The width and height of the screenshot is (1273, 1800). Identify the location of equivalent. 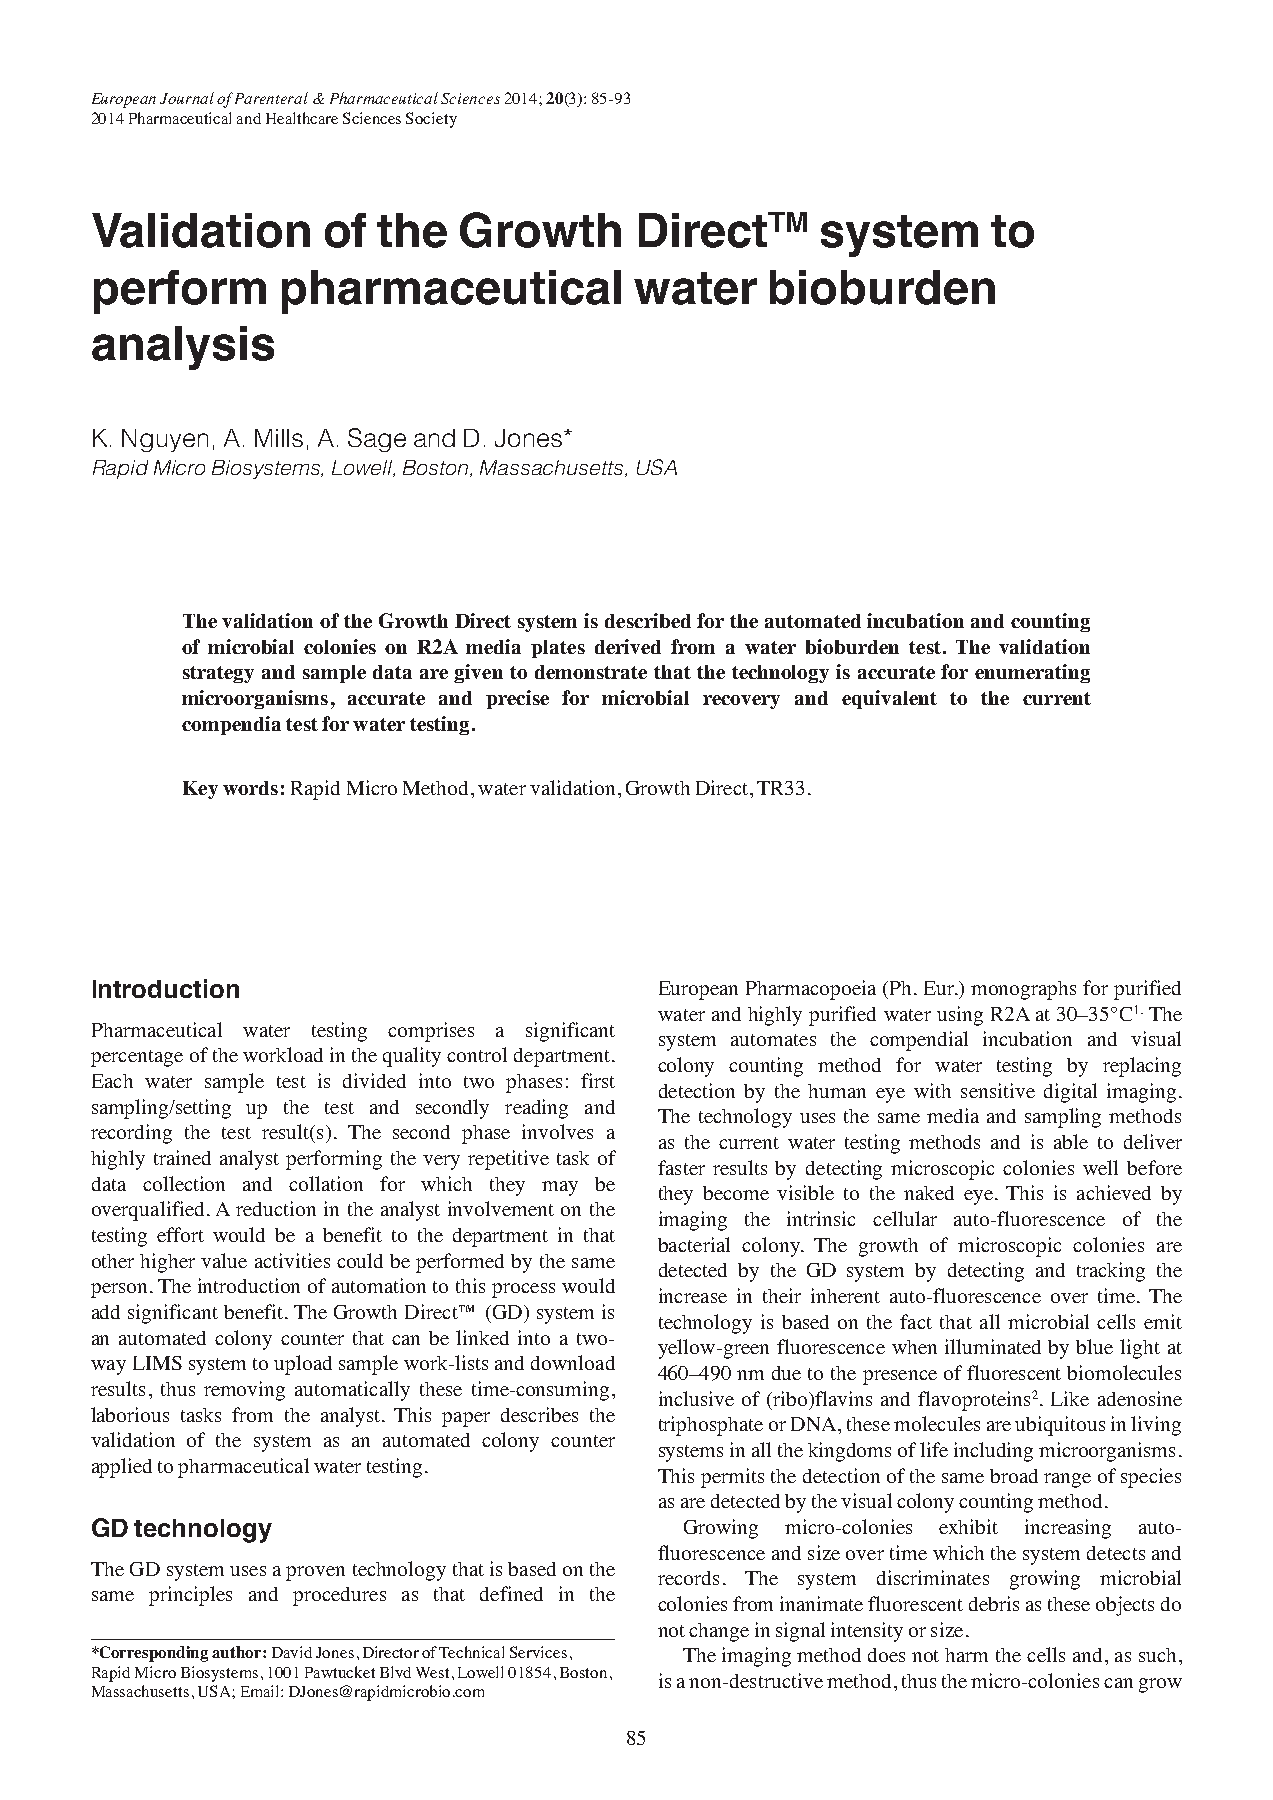
(889, 699).
